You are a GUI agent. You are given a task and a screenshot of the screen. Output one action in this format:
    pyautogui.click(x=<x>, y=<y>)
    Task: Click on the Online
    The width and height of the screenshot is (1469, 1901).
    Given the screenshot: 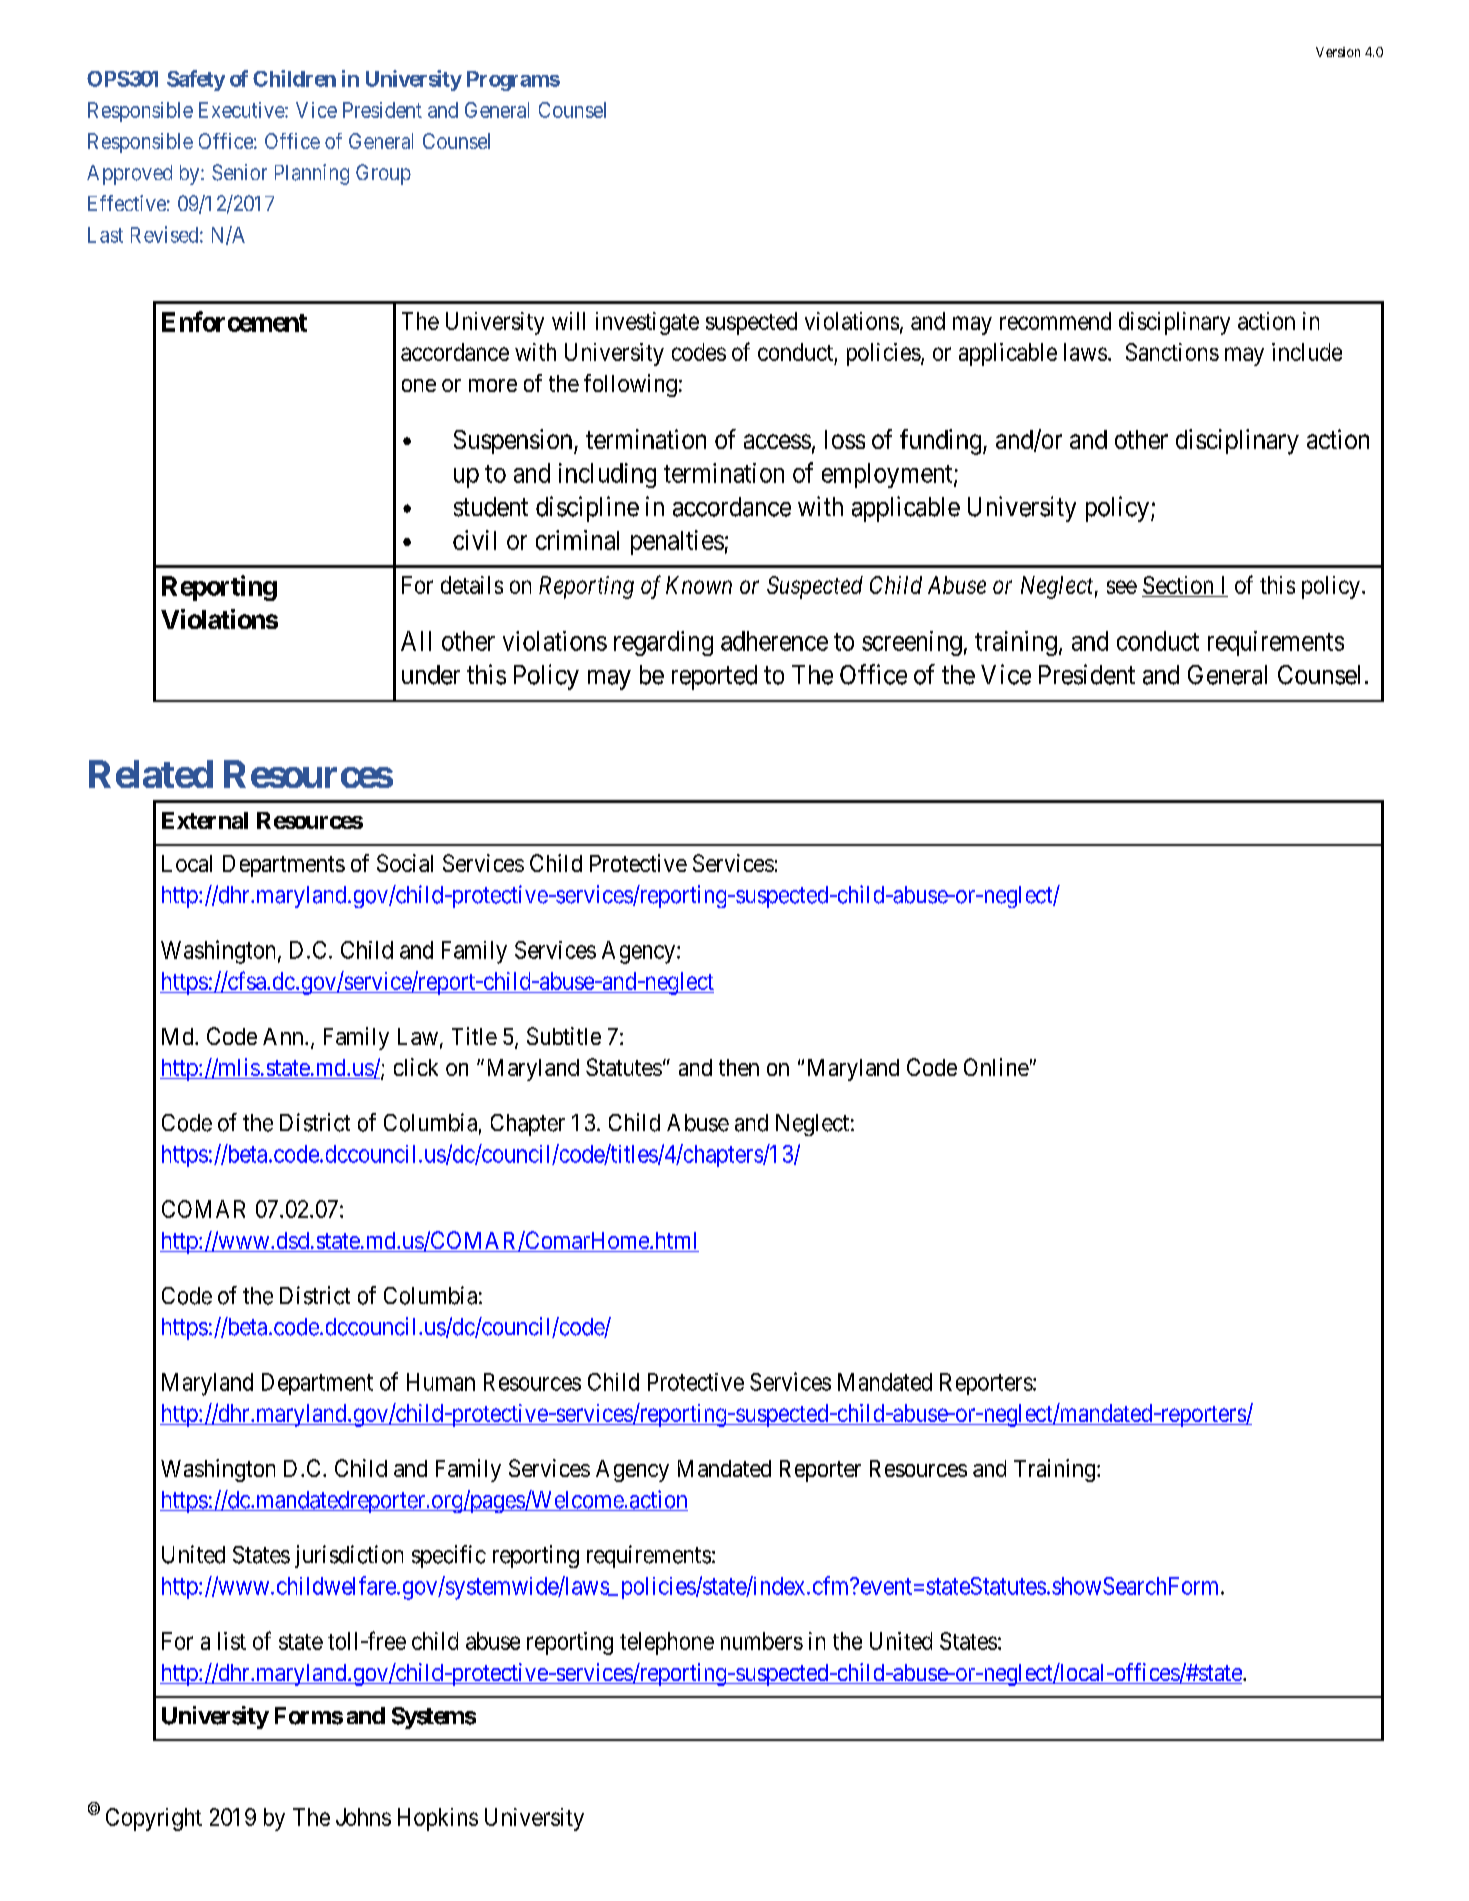 What is the action you would take?
    pyautogui.click(x=996, y=1067)
